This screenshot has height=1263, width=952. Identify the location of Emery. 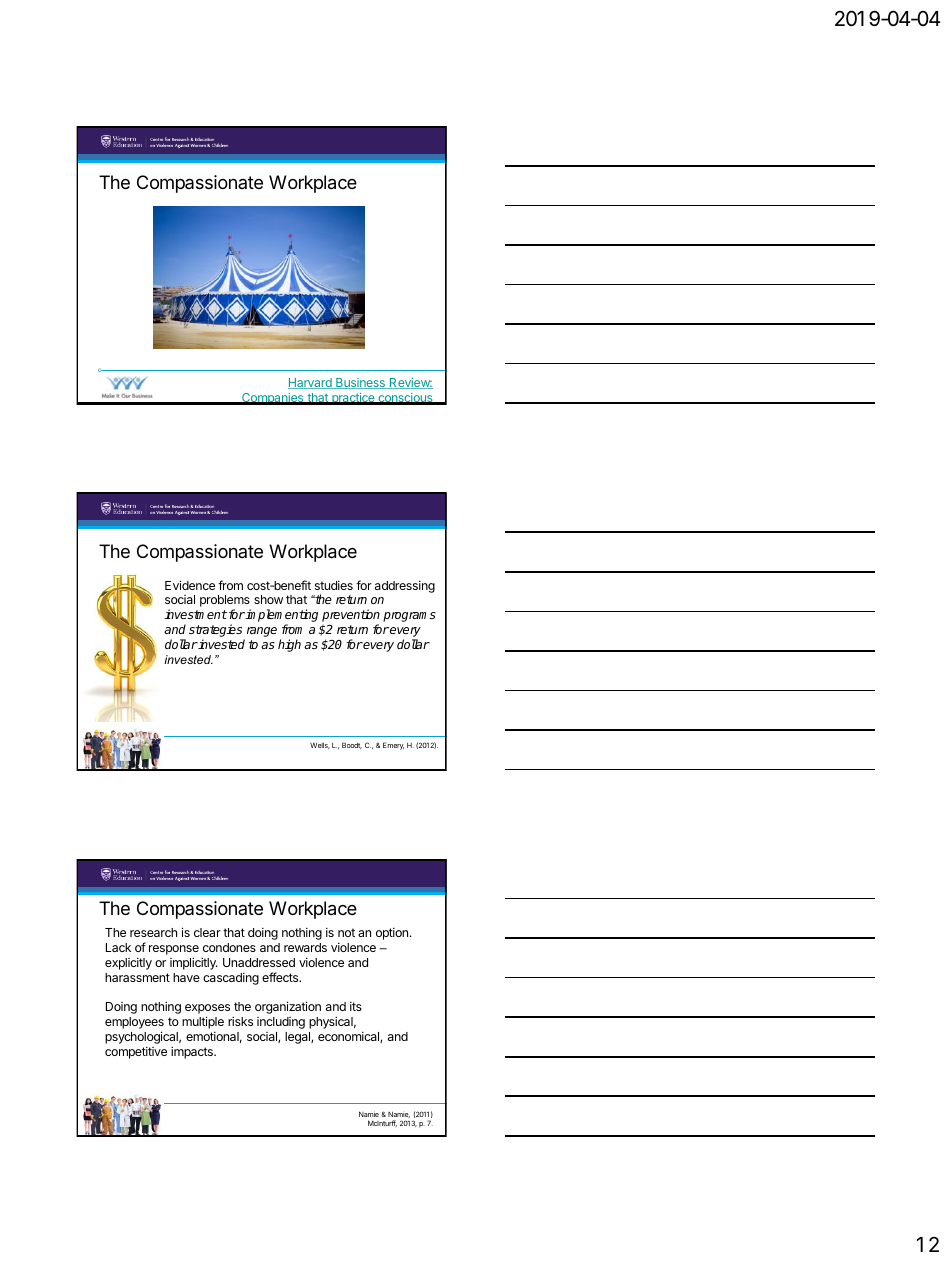
(393, 746).
